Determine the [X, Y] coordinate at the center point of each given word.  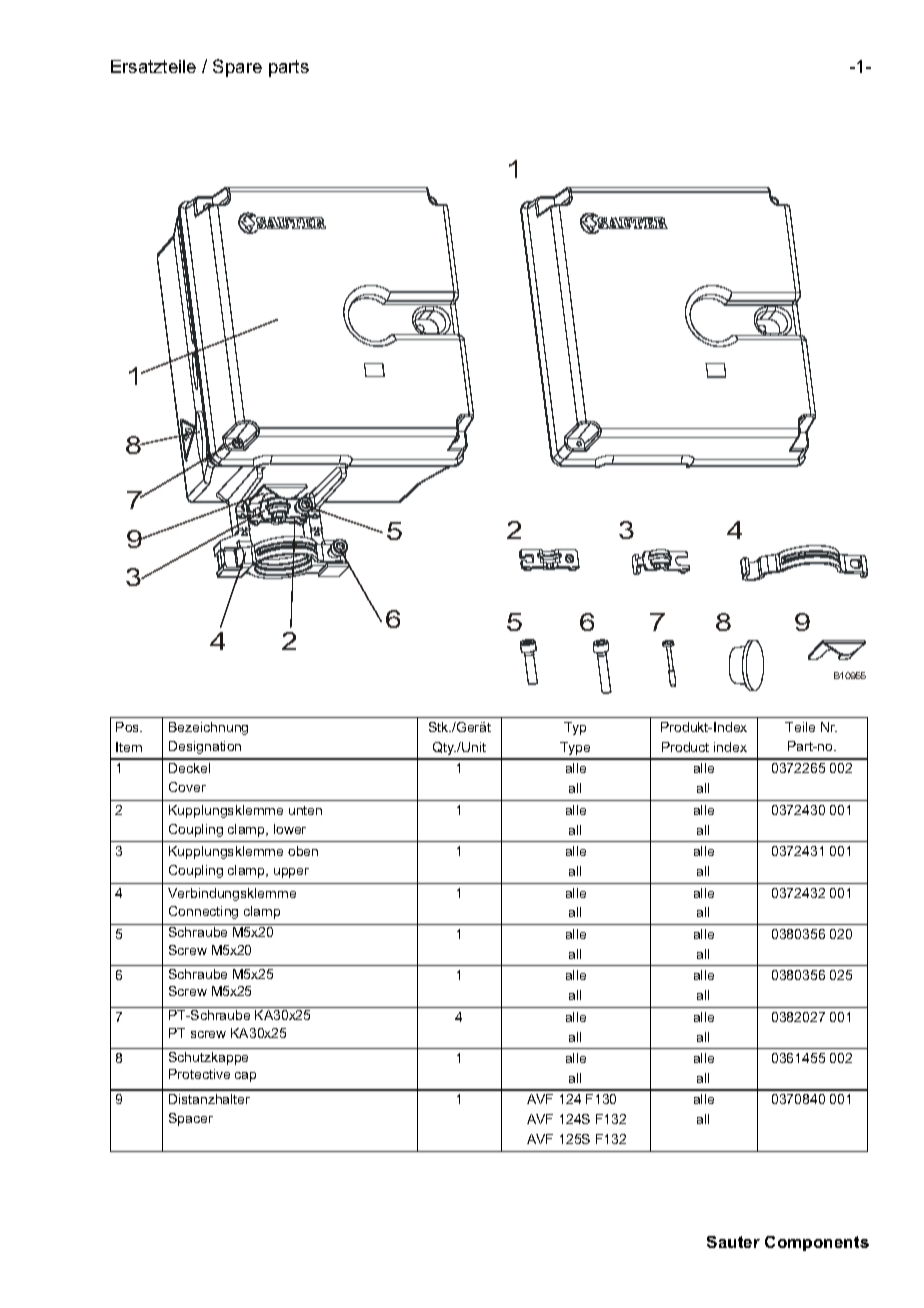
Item [129, 747]
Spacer [191, 1119]
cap [245, 1077]
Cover [187, 787]
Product [685, 747]
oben [303, 851]
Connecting [203, 912]
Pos [129, 727]
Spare [237, 68]
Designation [205, 747]
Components [817, 1243]
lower [290, 829]
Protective [199, 1074]
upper [291, 873]
